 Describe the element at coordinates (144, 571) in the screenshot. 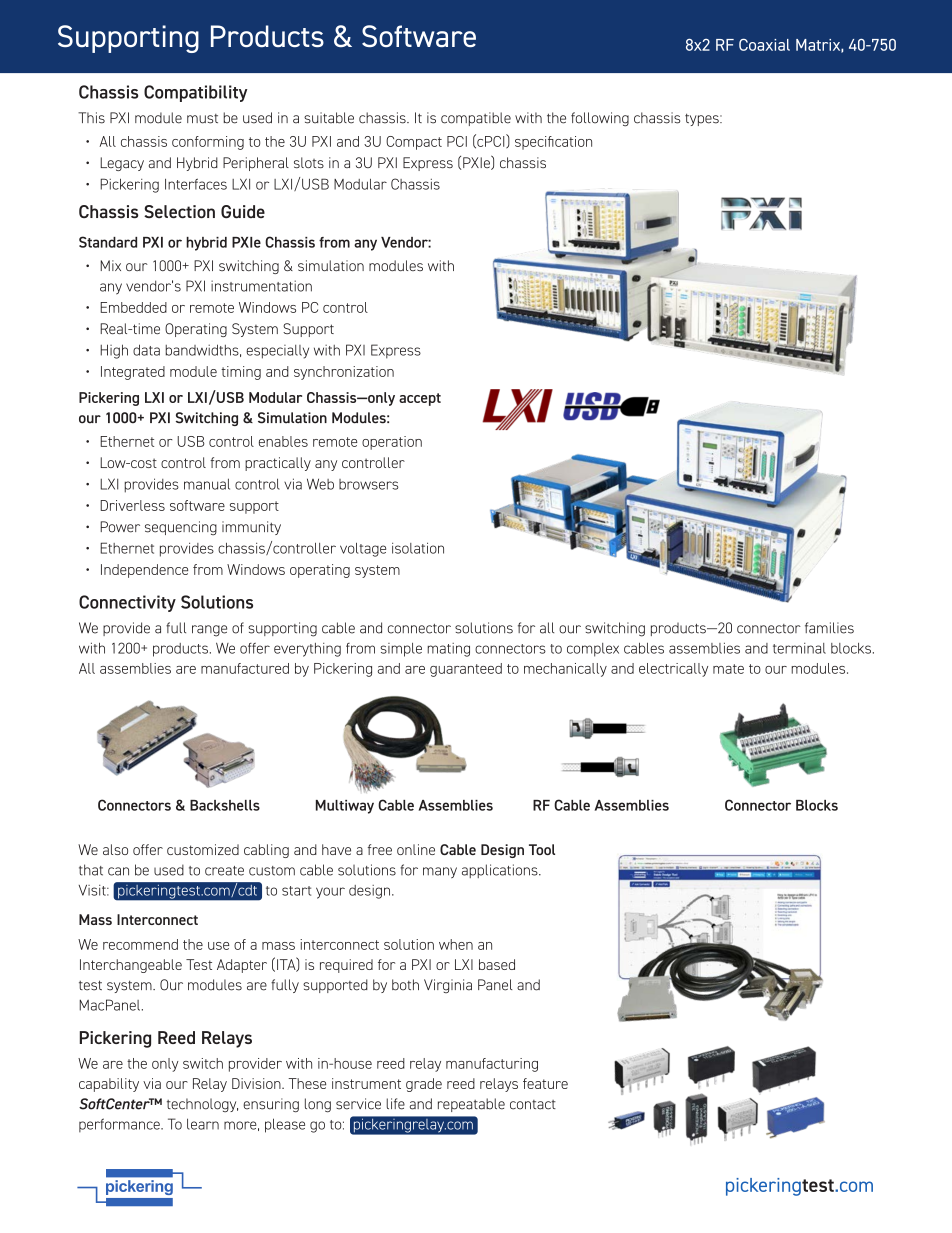

I see `Independence` at that location.
